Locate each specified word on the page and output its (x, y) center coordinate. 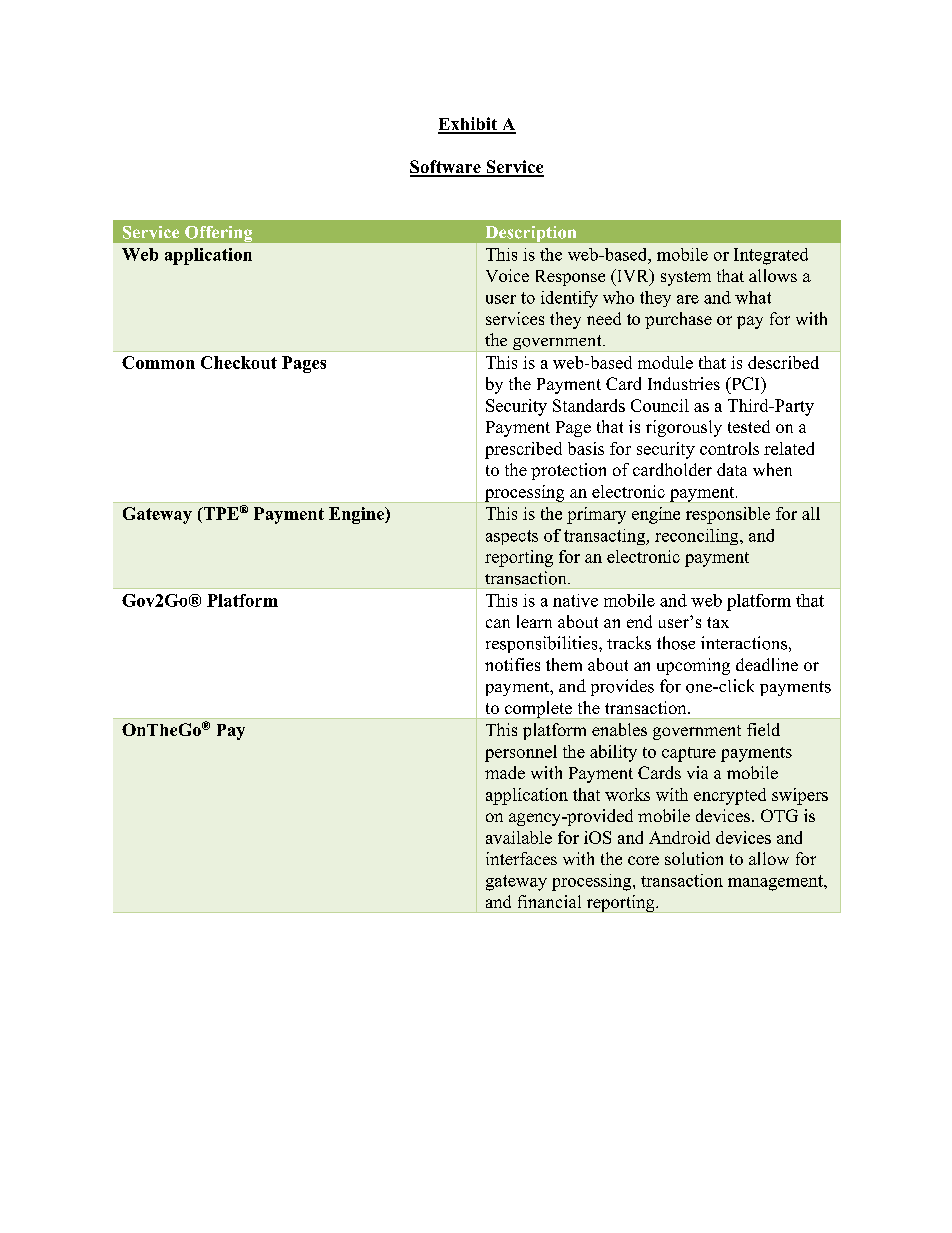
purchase (678, 320)
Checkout (239, 362)
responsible (728, 515)
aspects (512, 537)
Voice (507, 275)
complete (538, 710)
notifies (512, 664)
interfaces (521, 858)
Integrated (771, 256)
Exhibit (469, 125)
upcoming (693, 666)
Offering (218, 234)
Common (158, 362)
